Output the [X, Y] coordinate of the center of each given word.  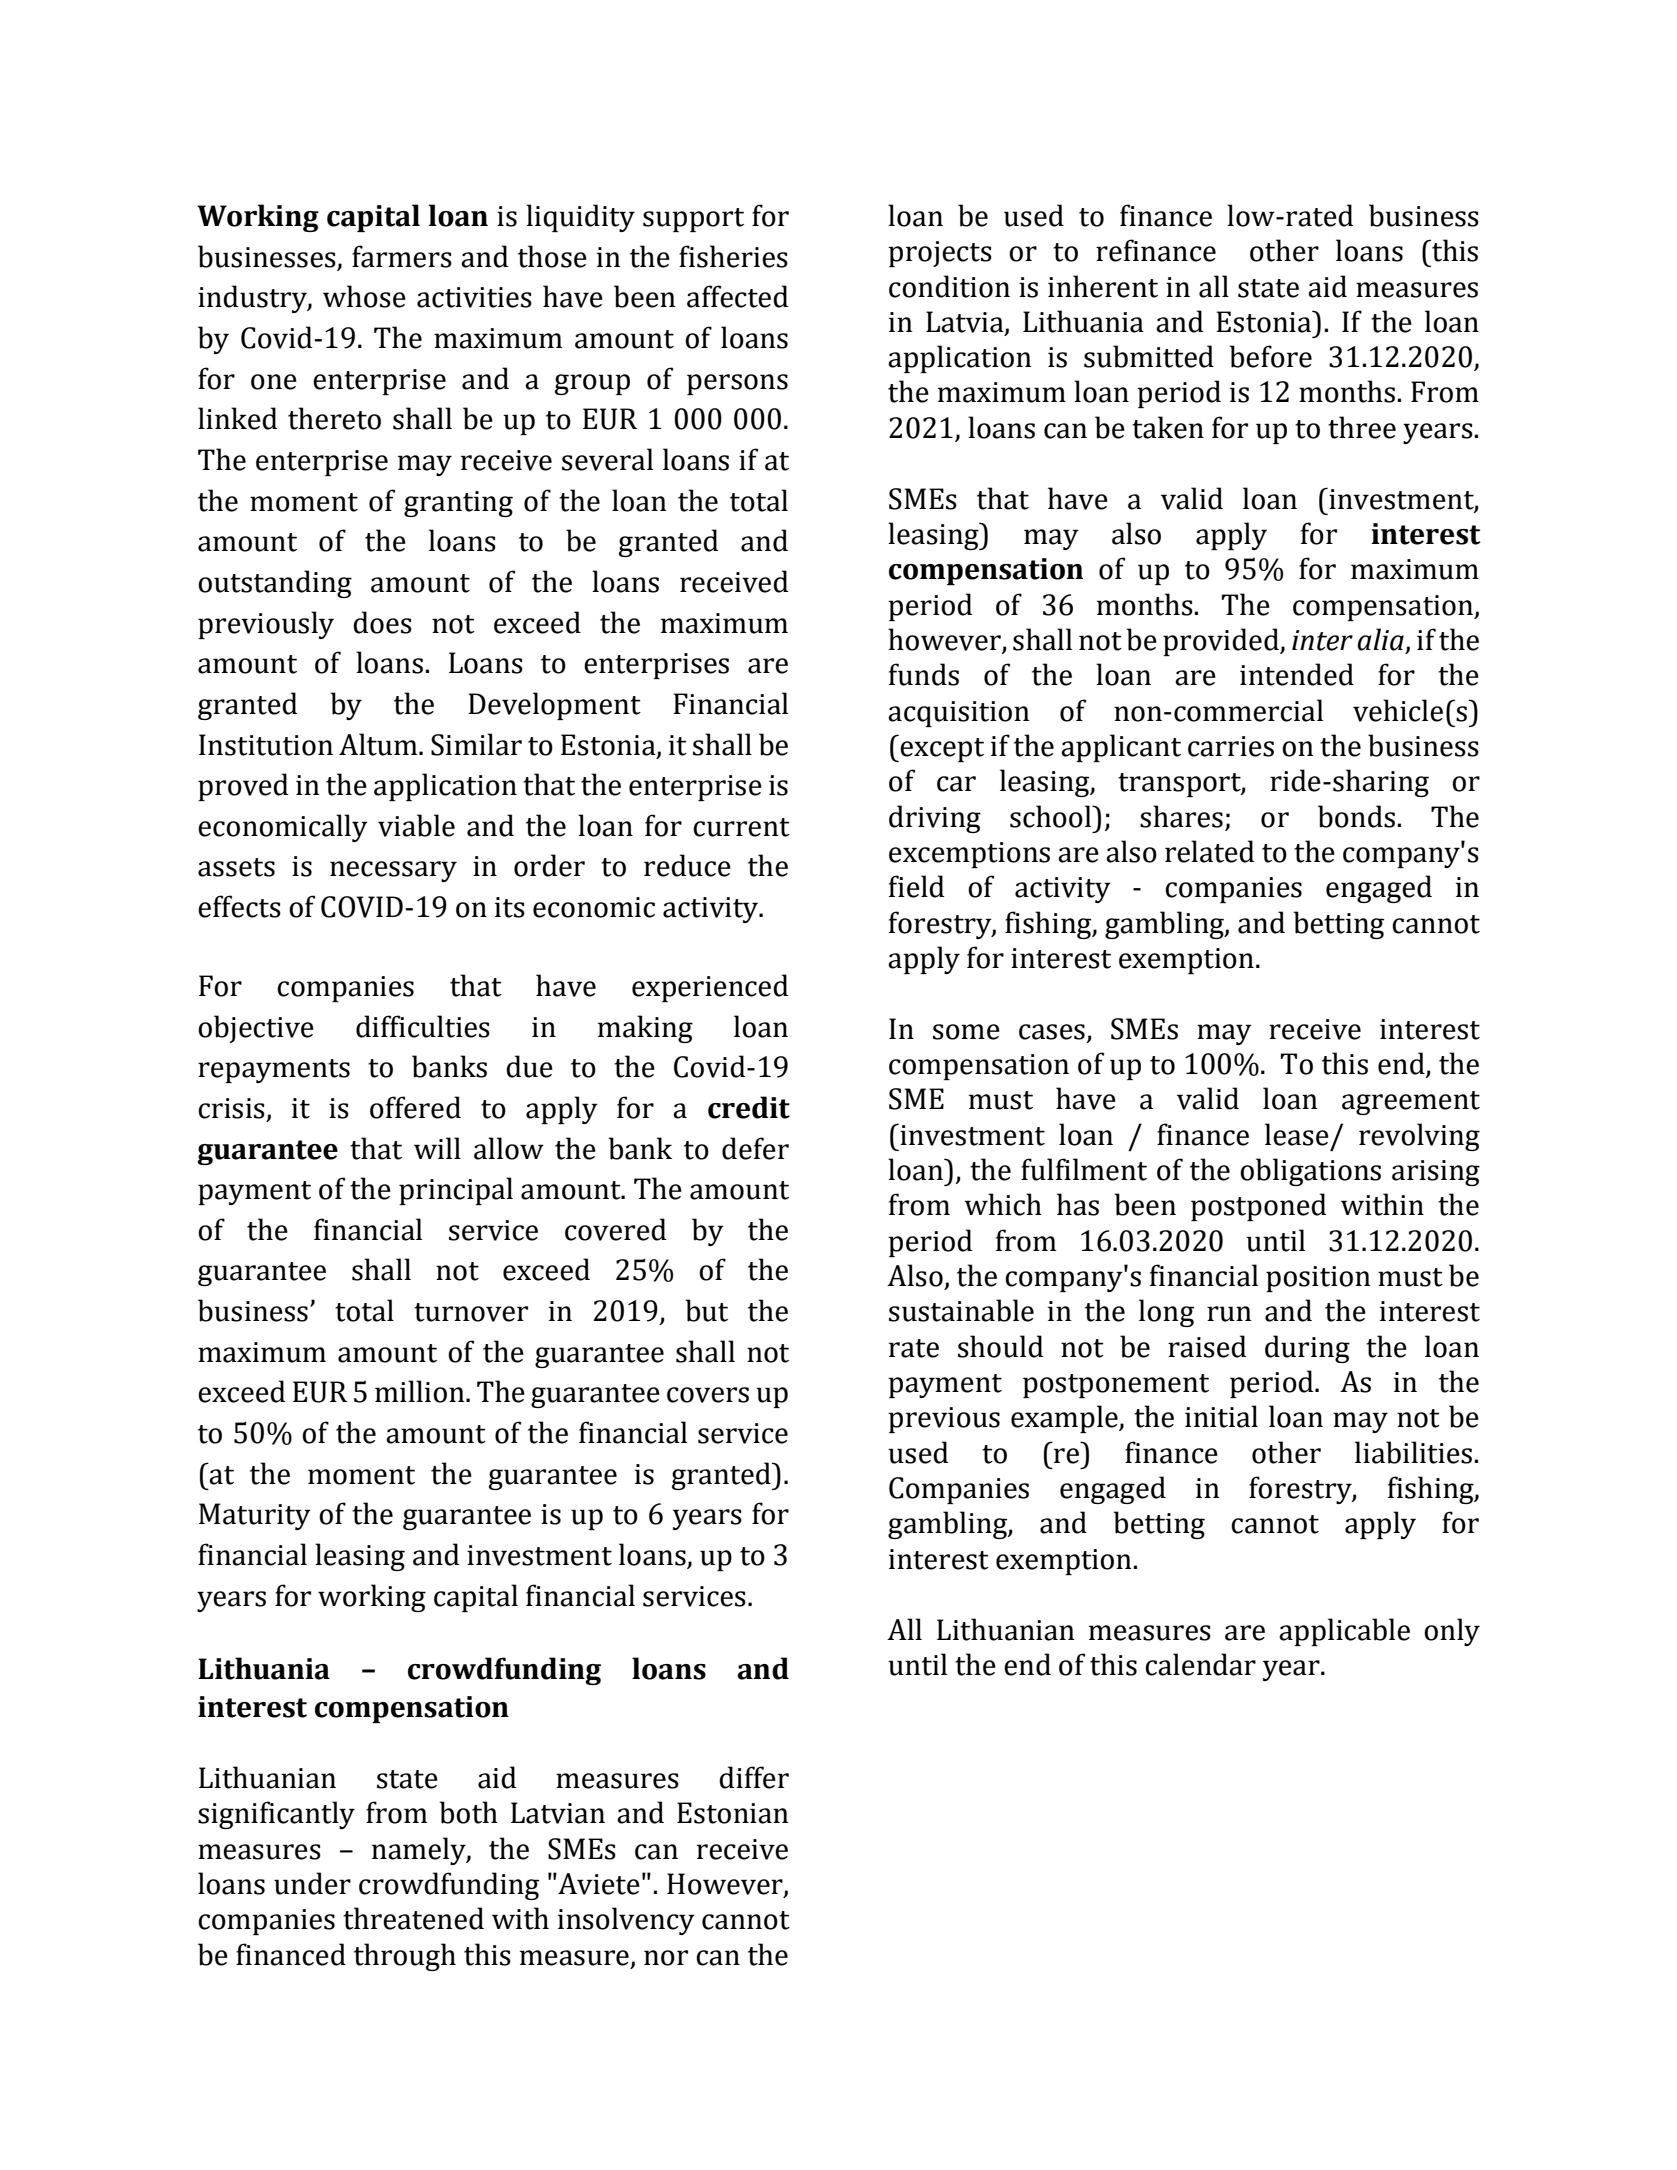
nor [666, 1958]
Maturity [255, 1516]
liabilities [1413, 1452]
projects [940, 254]
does [382, 622]
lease [1297, 1134]
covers [708, 1395]
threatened [413, 1918]
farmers [402, 256]
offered [415, 1107]
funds [924, 674]
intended [1297, 674]
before [1270, 356]
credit [749, 1107]
